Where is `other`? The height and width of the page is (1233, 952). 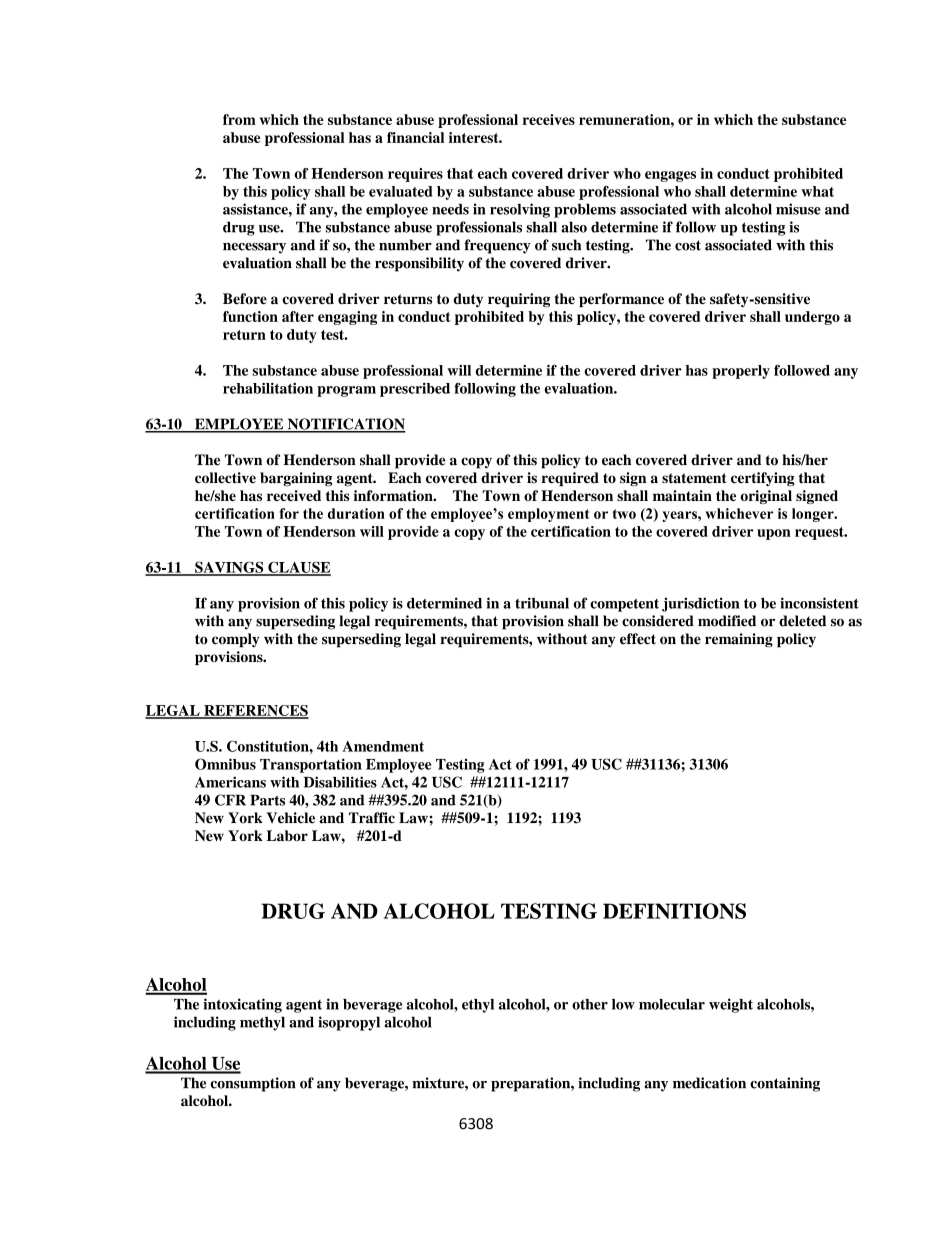 other is located at coordinates (590, 1004).
